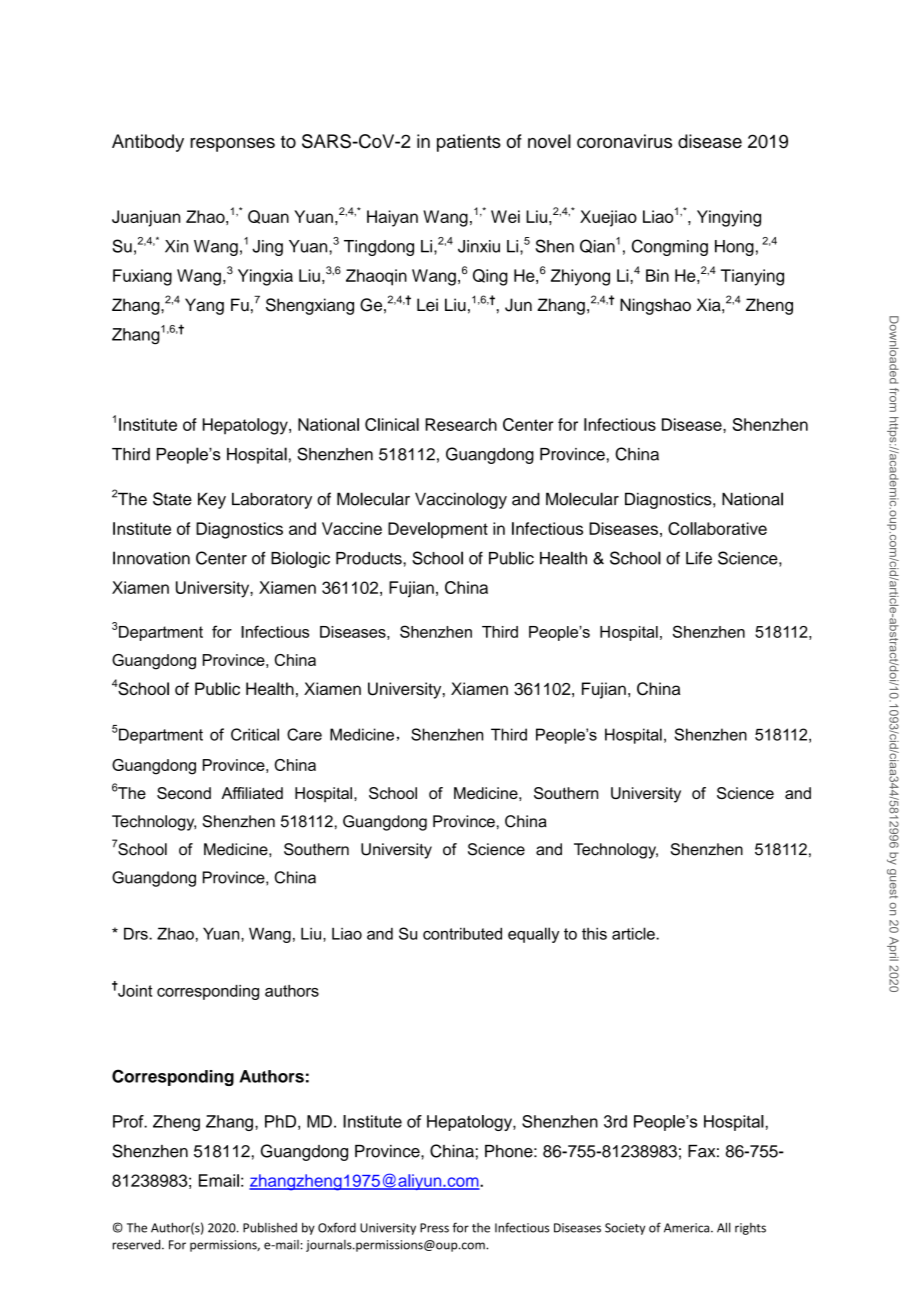  I want to click on Published, so click(270, 1227).
